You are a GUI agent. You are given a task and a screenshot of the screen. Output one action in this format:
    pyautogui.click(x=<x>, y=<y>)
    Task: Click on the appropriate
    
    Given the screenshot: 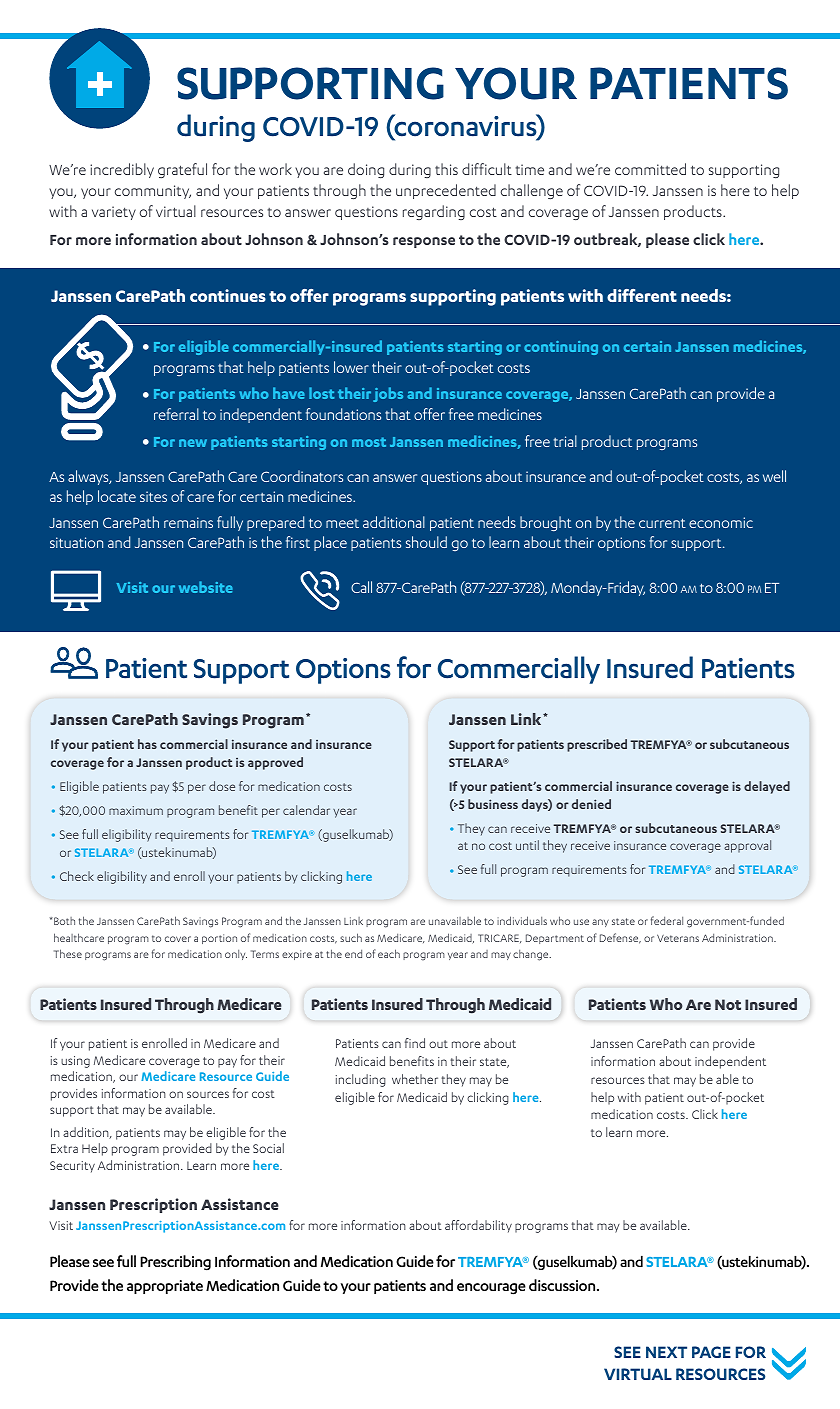 What is the action you would take?
    pyautogui.click(x=165, y=1287)
